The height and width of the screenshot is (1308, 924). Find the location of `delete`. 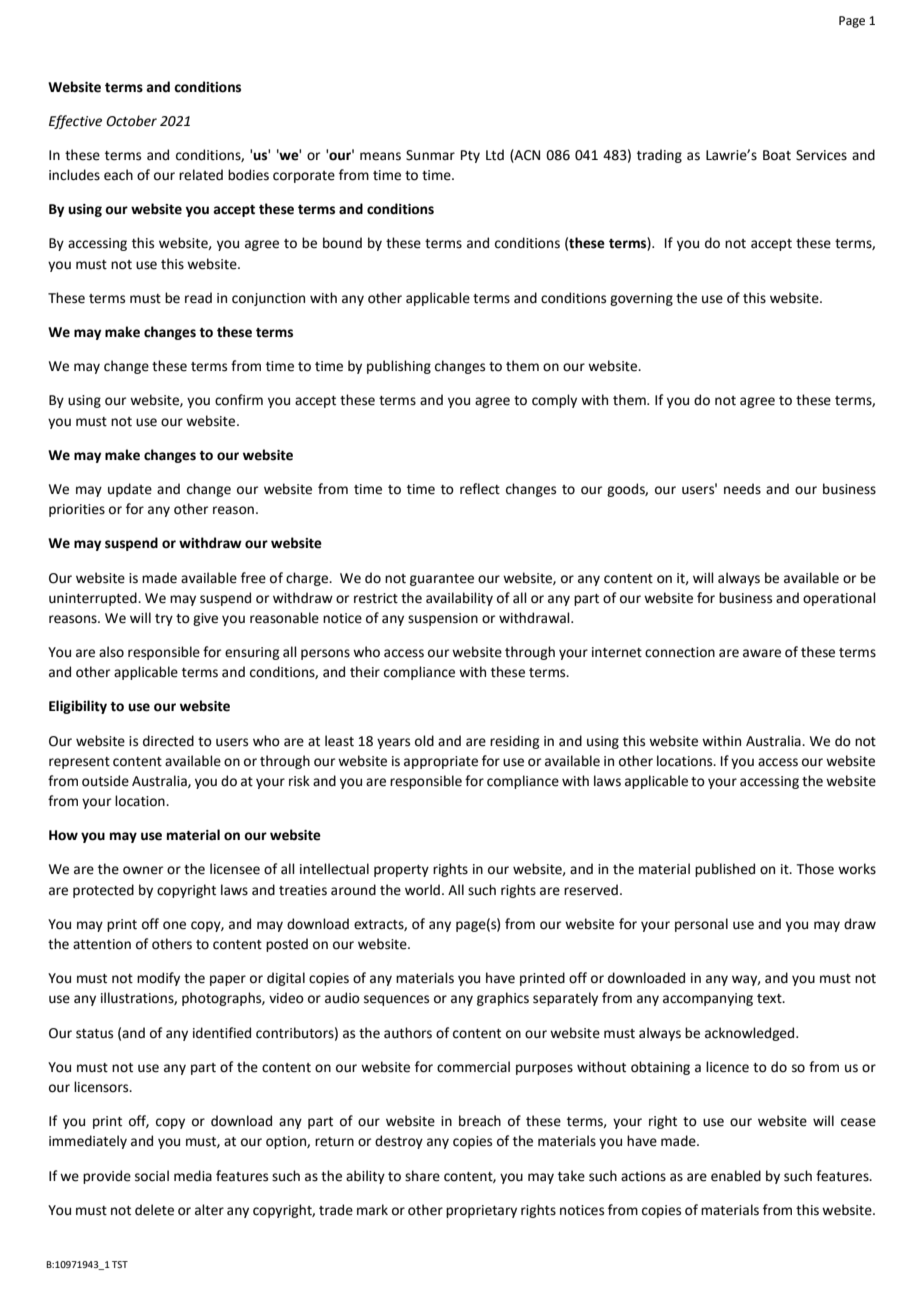

delete is located at coordinates (154, 1210).
